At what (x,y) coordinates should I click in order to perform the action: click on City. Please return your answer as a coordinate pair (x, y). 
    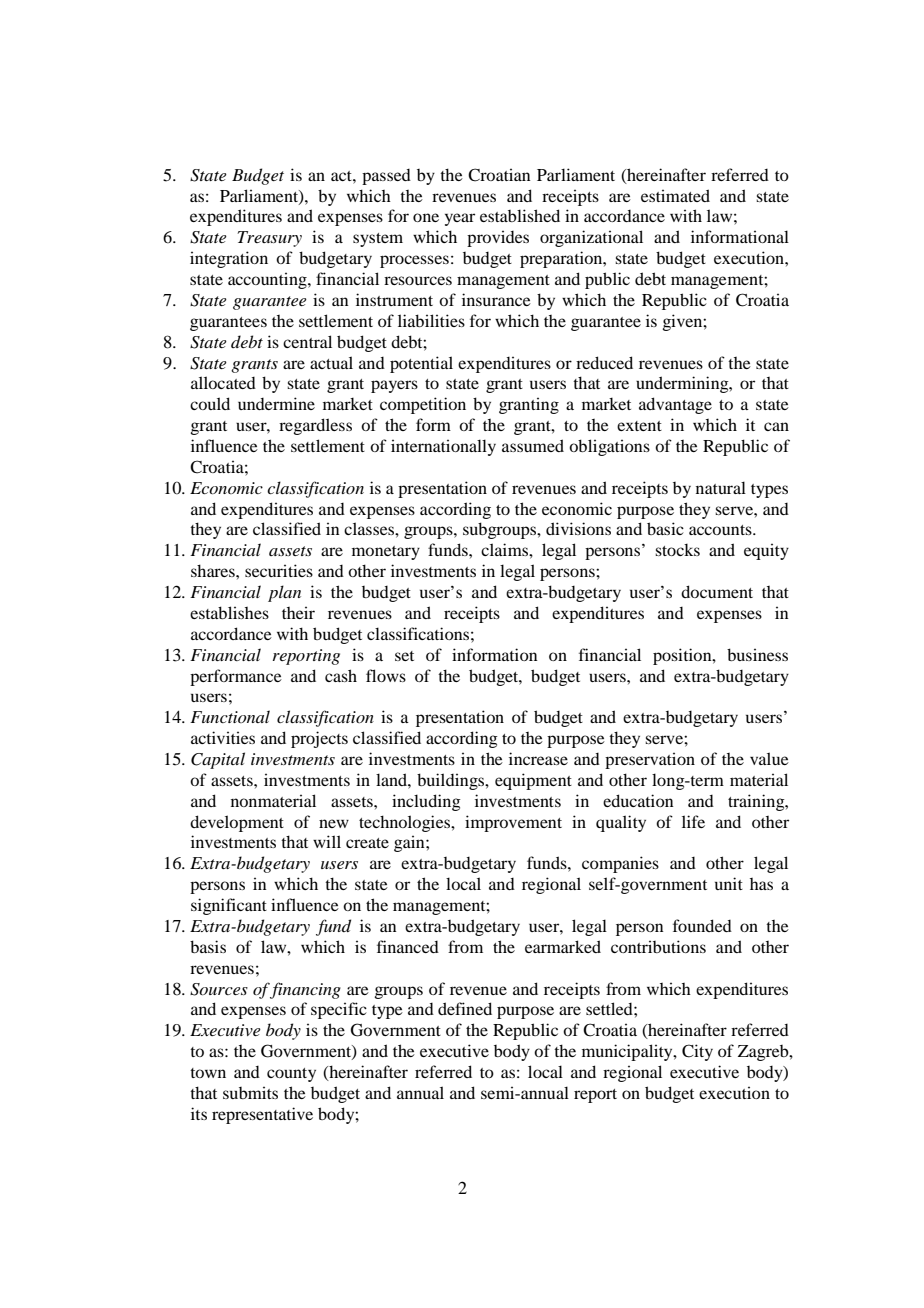
    Looking at the image, I should click on (697, 1052).
